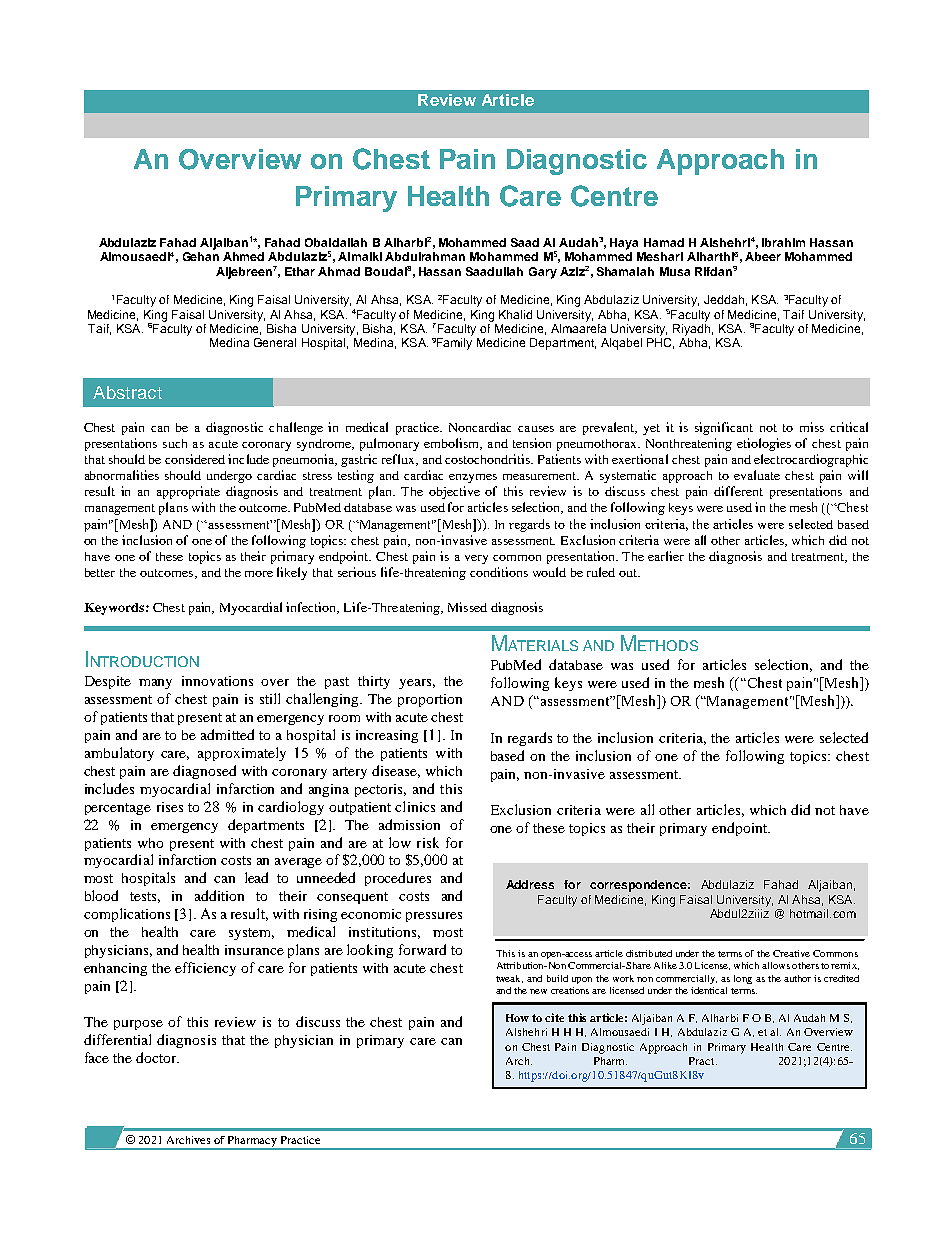 The image size is (952, 1233). What do you see at coordinates (543, 273) in the page?
I see `Gary` at bounding box center [543, 273].
